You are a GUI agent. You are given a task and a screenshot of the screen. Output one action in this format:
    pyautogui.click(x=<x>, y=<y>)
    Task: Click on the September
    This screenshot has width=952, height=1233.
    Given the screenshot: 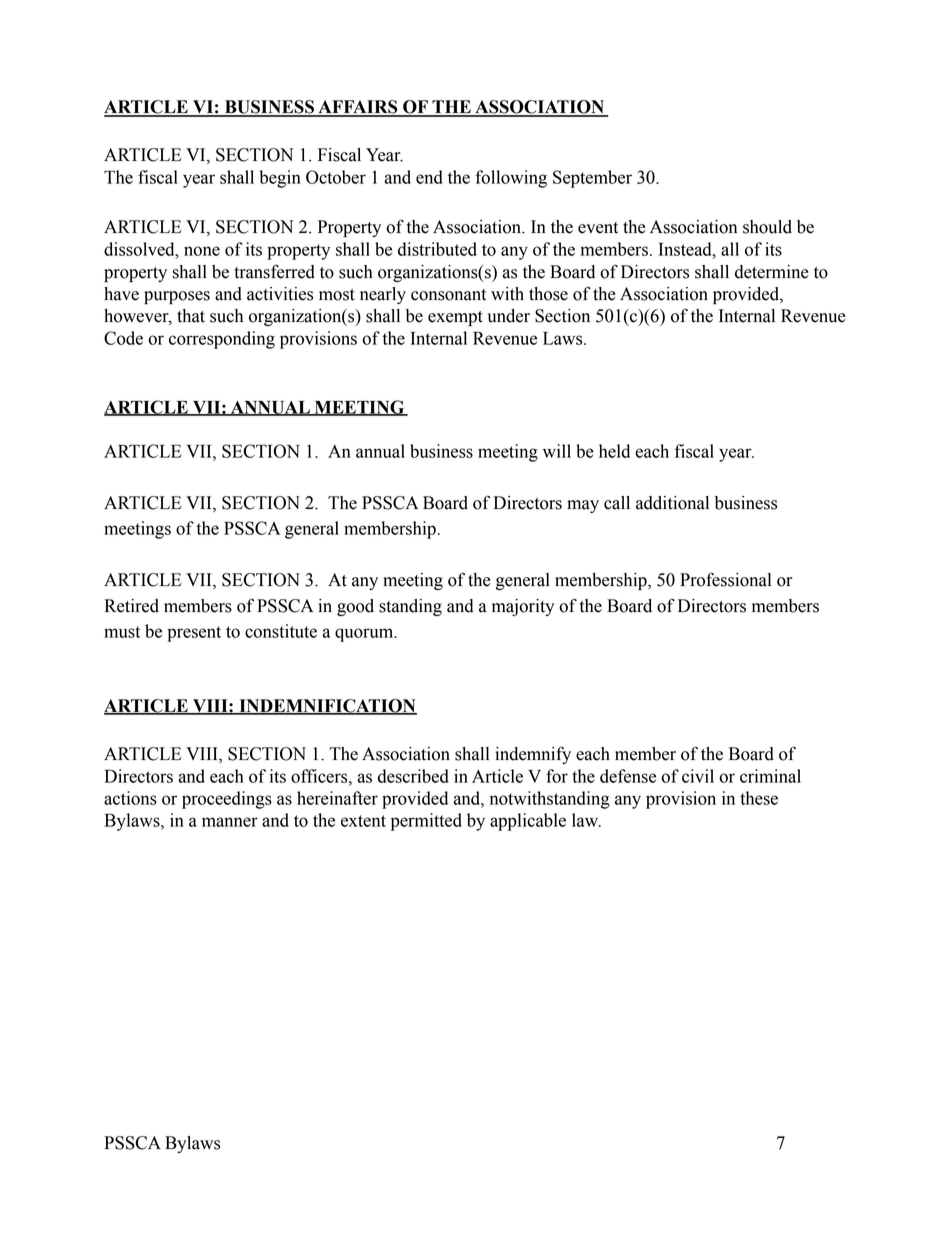 What is the action you would take?
    pyautogui.click(x=592, y=179)
